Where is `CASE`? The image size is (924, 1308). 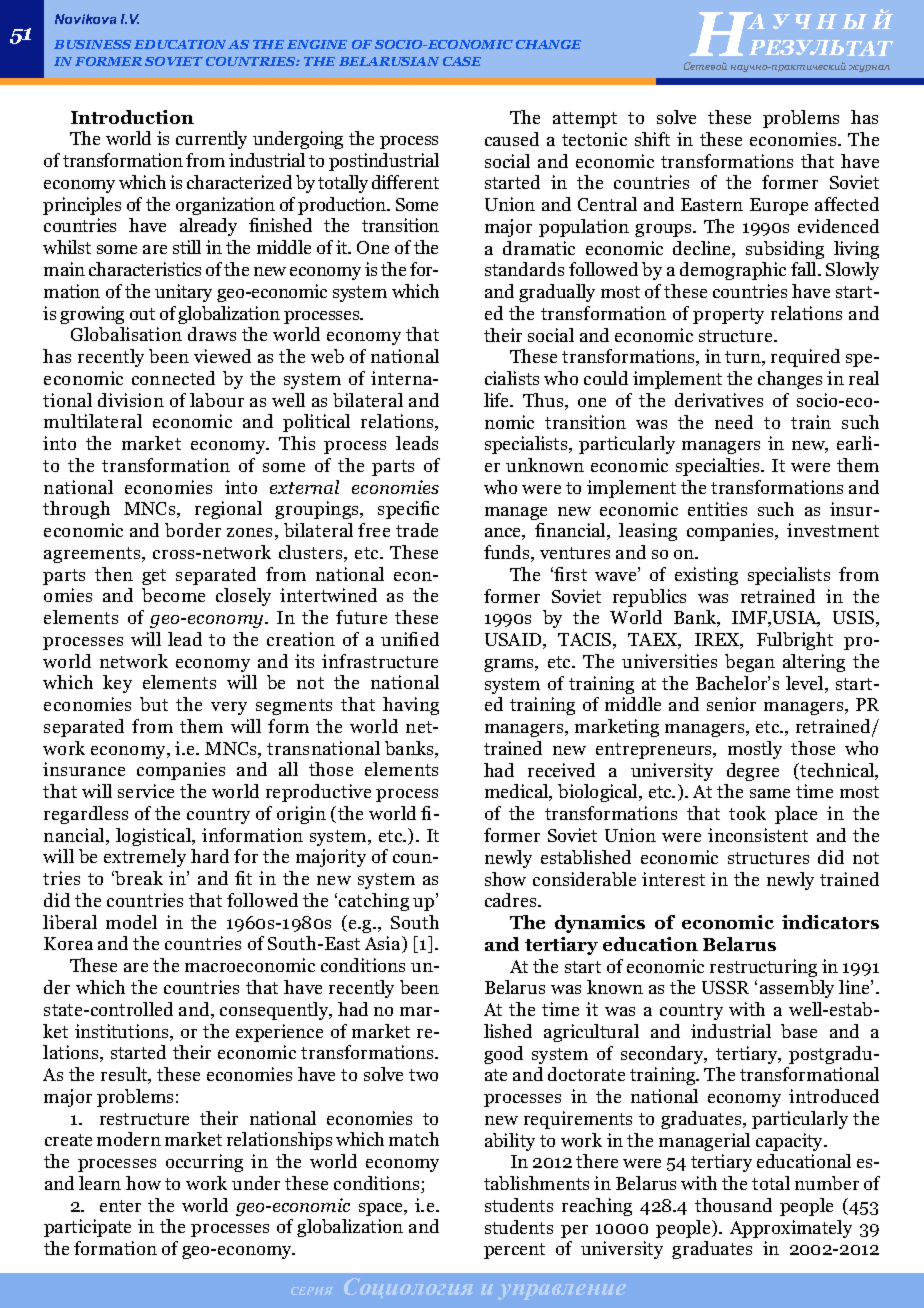 CASE is located at coordinates (462, 61).
